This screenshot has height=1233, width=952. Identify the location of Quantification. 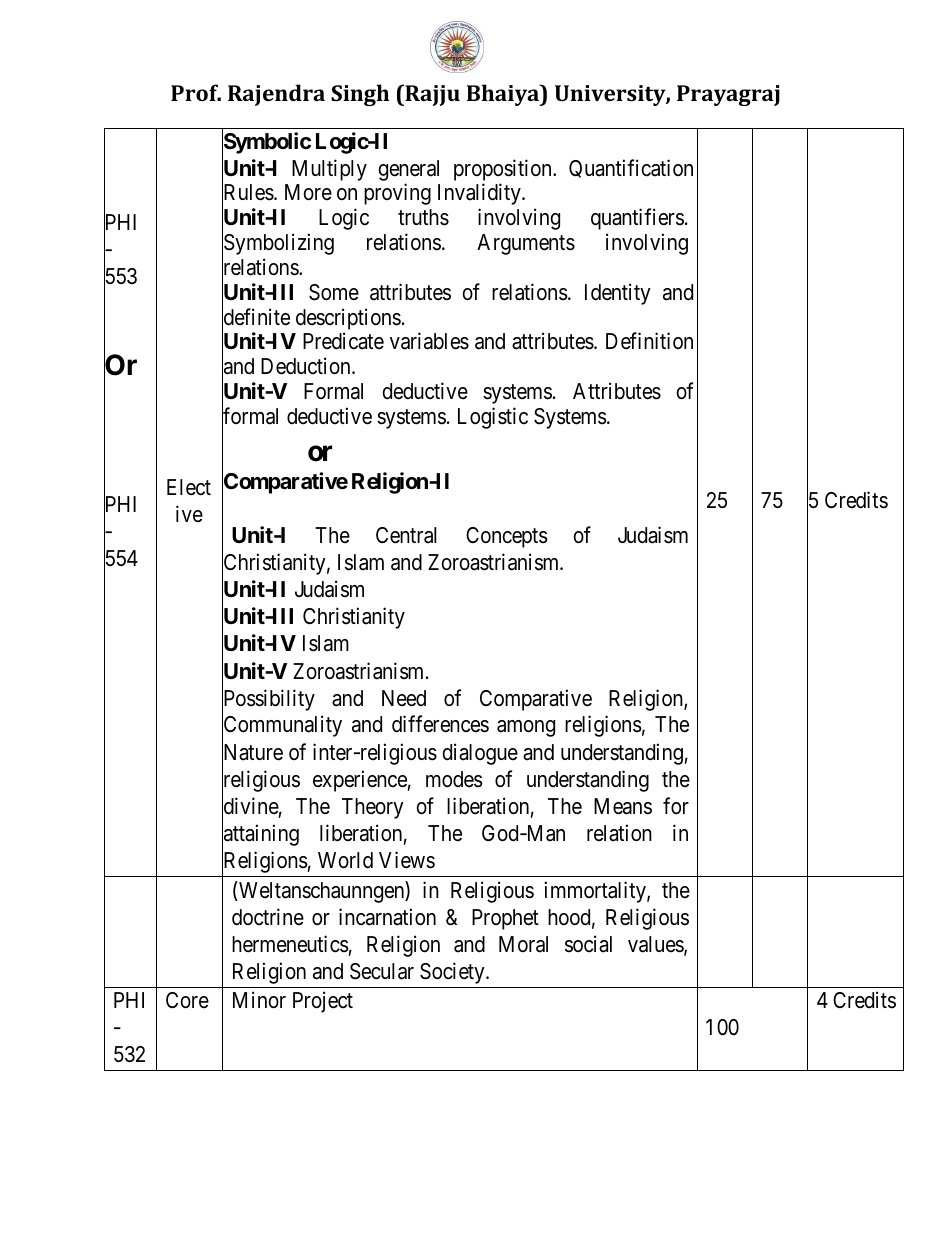
(631, 168).
